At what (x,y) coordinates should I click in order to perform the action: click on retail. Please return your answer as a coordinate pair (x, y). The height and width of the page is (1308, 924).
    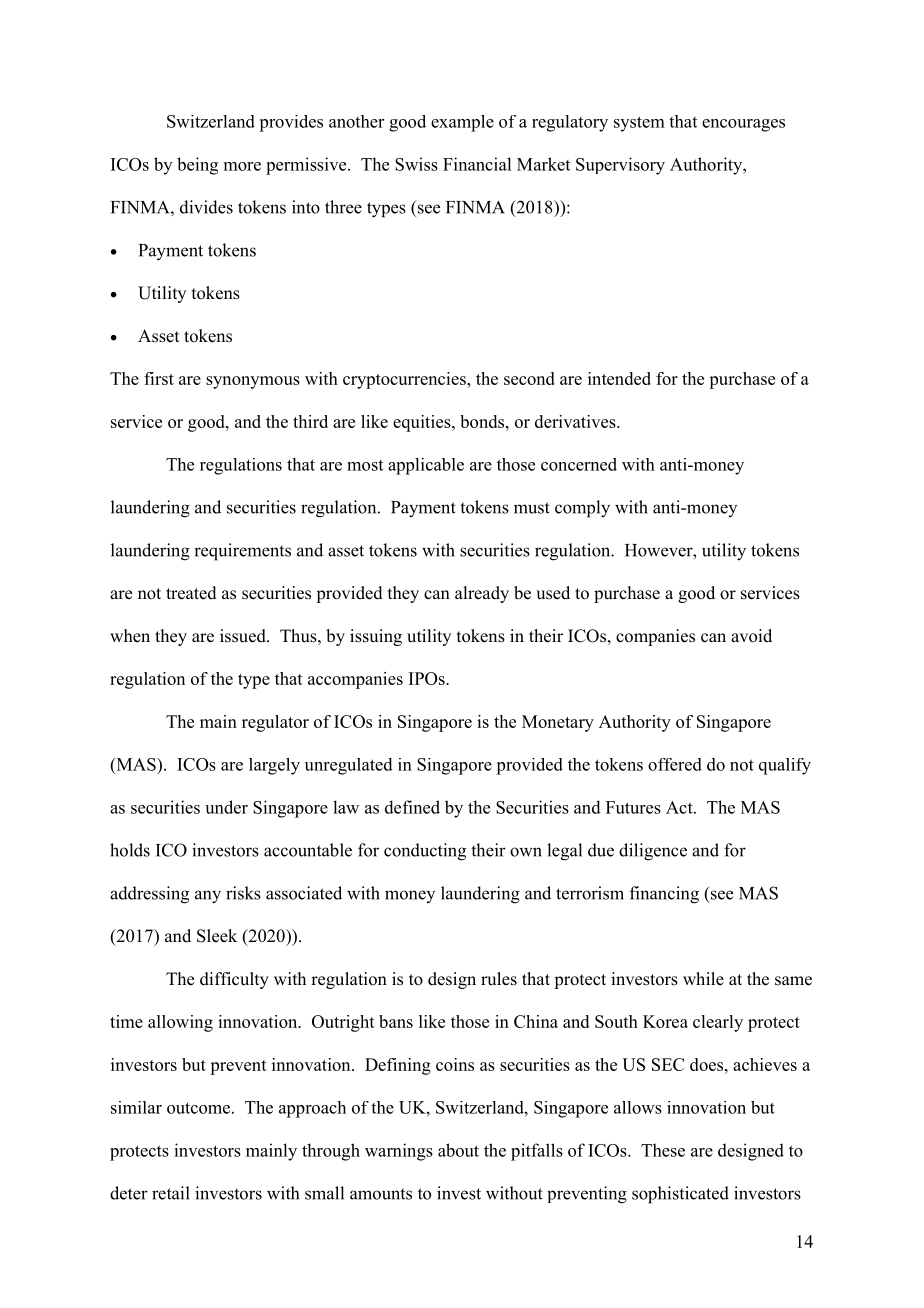
    Looking at the image, I should click on (171, 1193).
